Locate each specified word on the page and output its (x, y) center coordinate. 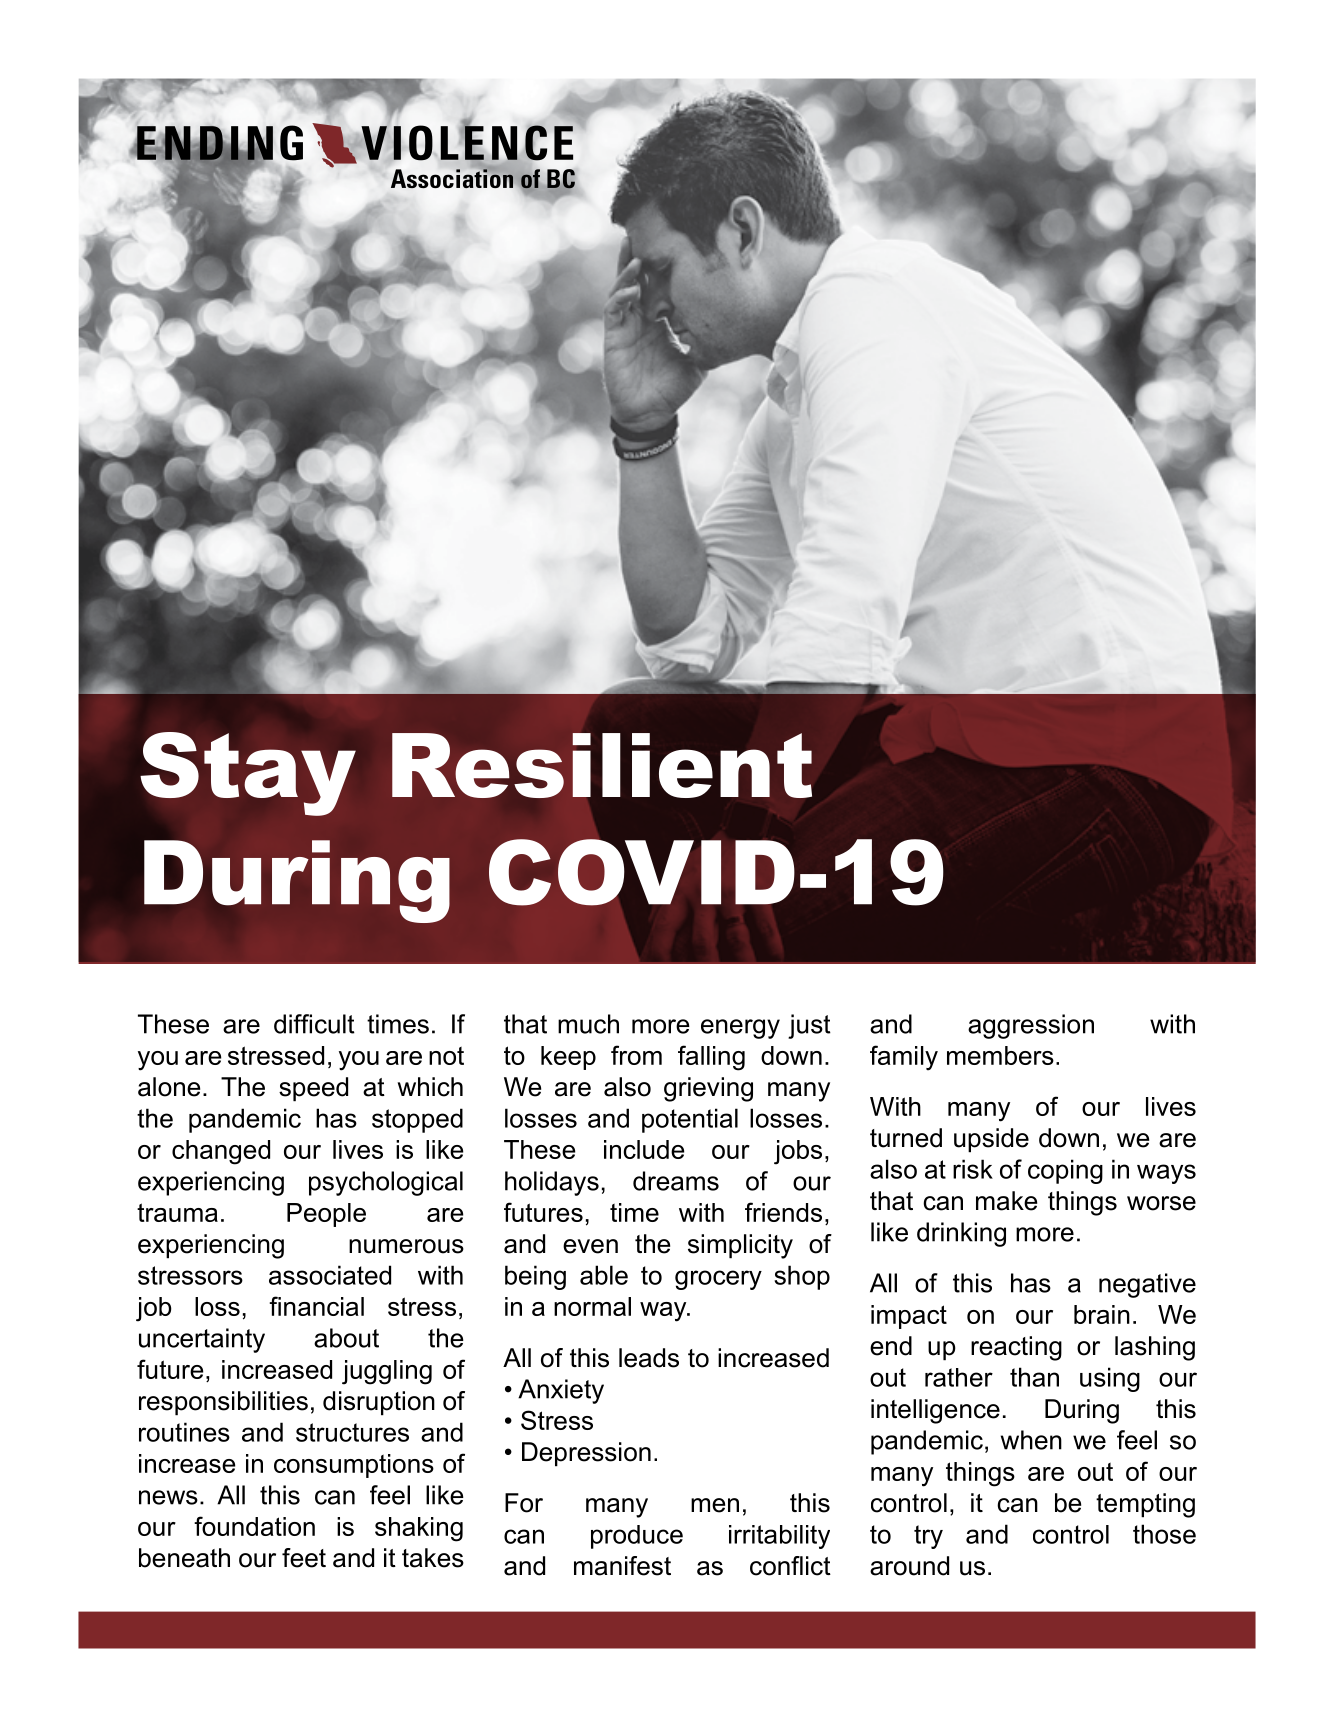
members (1000, 1055)
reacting (1016, 1348)
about (346, 1338)
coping (1065, 1171)
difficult (314, 1024)
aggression (1031, 1026)
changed (221, 1152)
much (588, 1024)
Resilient (602, 765)
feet (304, 1558)
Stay (248, 774)
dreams (676, 1181)
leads (649, 1358)
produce (637, 1537)
